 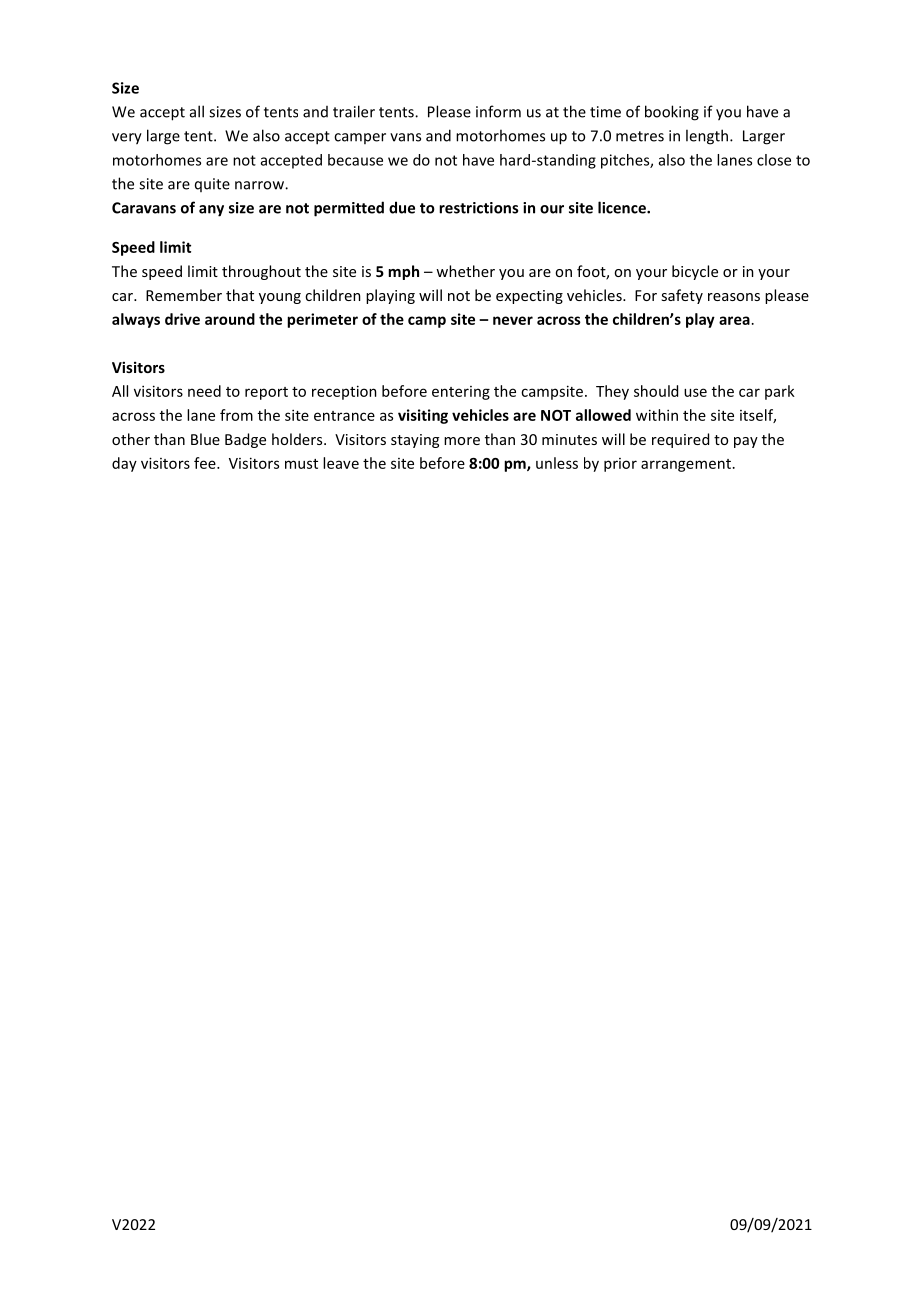 I want to click on safety, so click(x=682, y=296).
